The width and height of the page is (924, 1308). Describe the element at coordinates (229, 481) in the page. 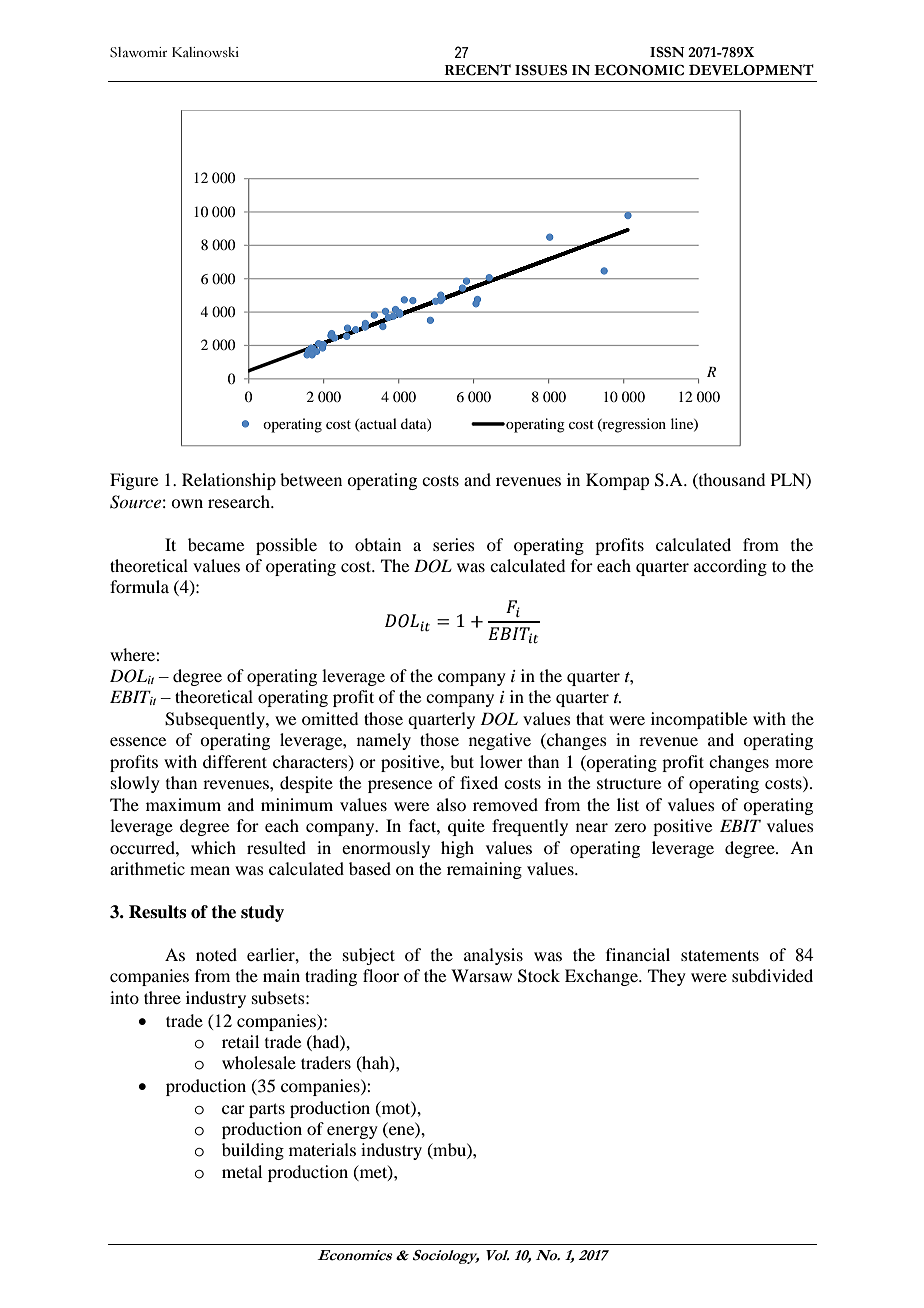

I see `Relationship` at that location.
